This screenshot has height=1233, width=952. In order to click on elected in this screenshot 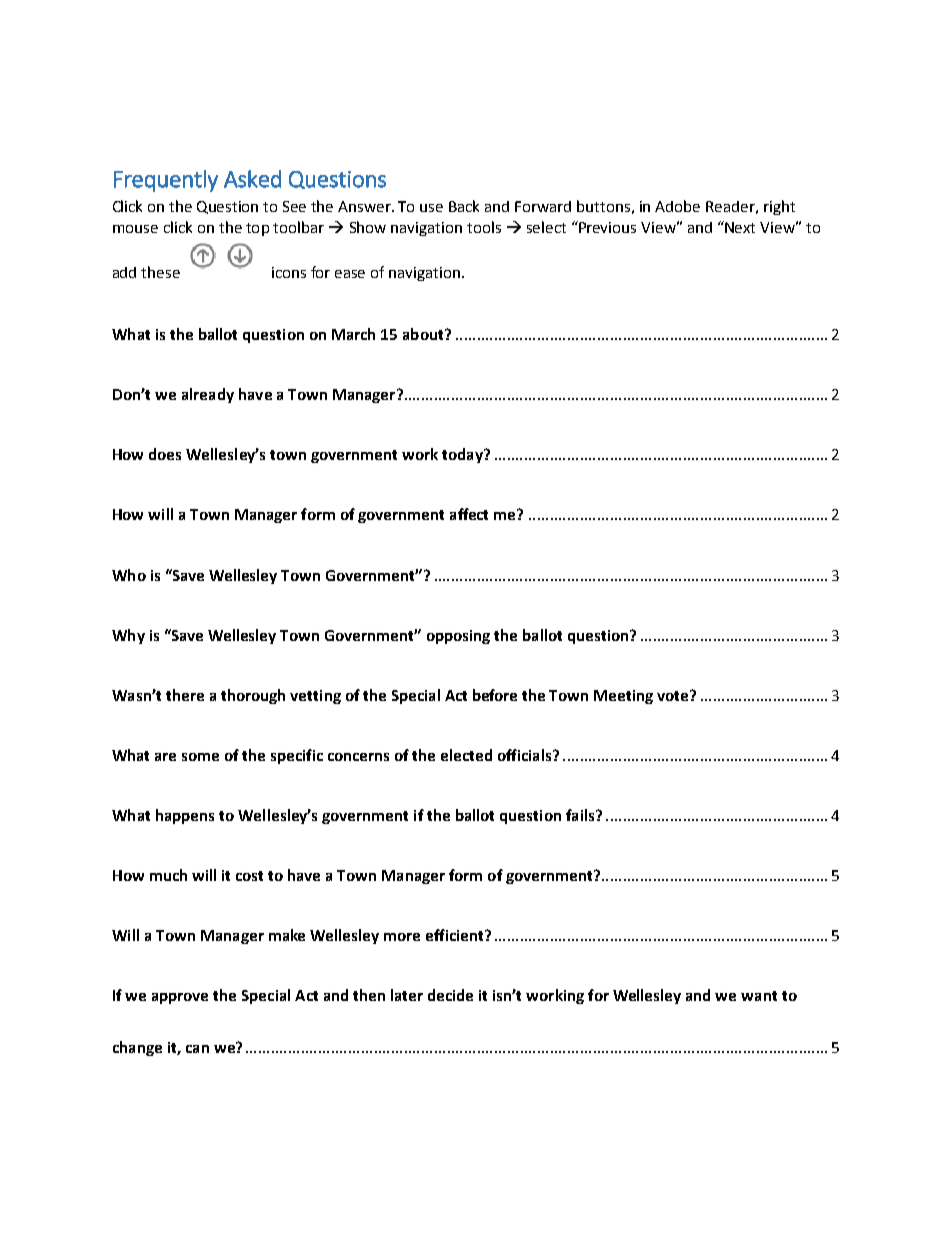, I will do `click(466, 755)`.
